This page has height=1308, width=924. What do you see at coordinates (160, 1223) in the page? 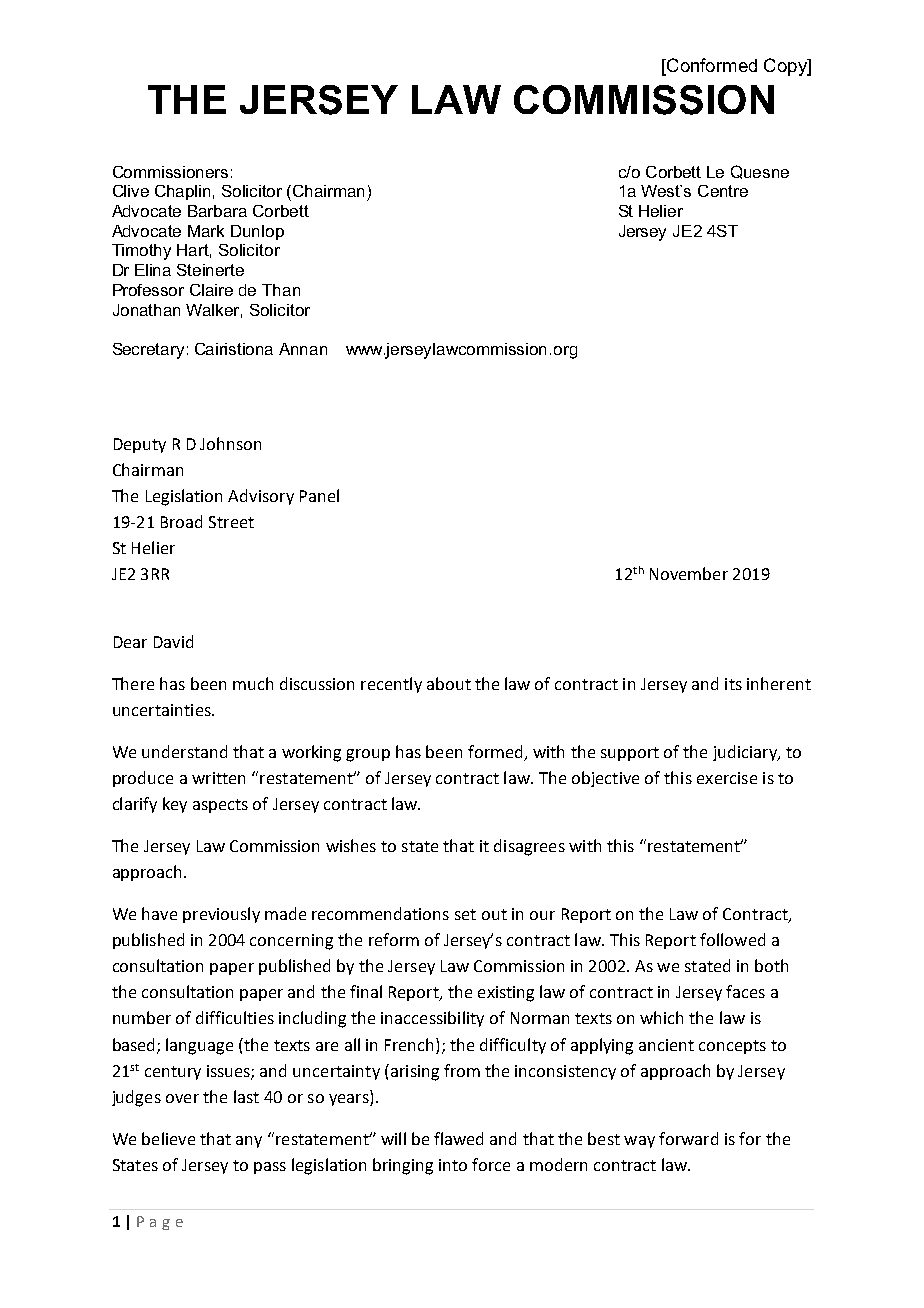
I see `Page` at bounding box center [160, 1223].
